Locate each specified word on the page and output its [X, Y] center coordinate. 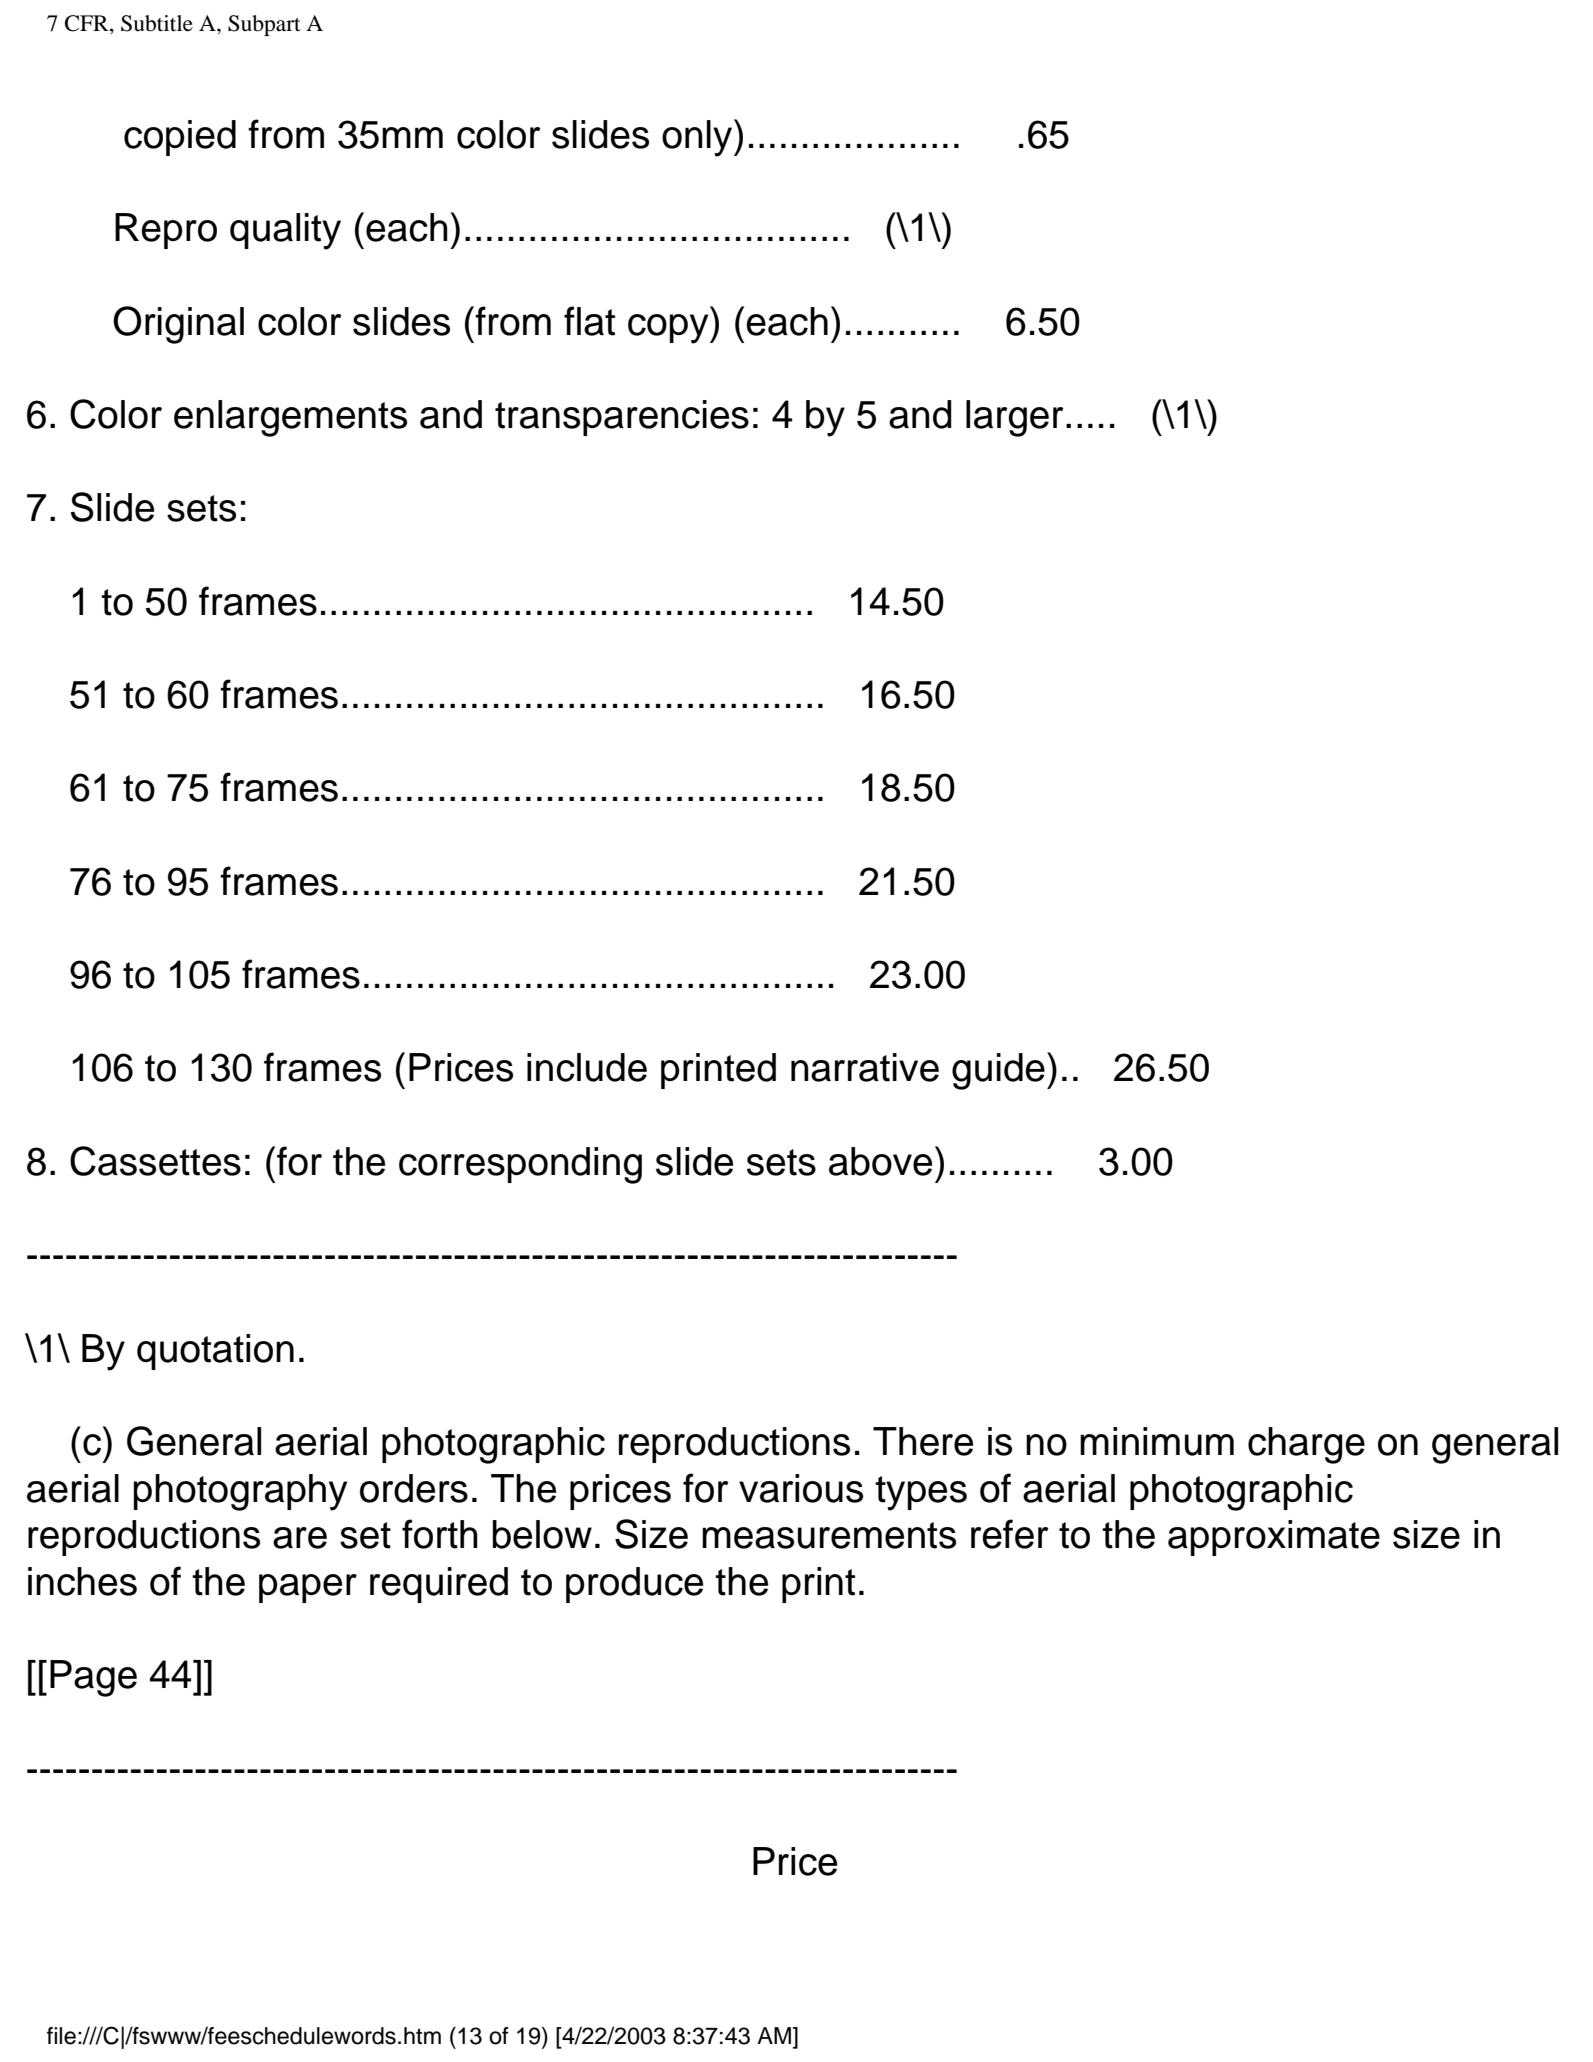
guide [998, 1071]
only [698, 138]
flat [589, 321]
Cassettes [155, 1161]
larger [1015, 418]
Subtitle [157, 23]
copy [669, 329]
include [587, 1067]
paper [308, 1588]
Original [178, 325]
